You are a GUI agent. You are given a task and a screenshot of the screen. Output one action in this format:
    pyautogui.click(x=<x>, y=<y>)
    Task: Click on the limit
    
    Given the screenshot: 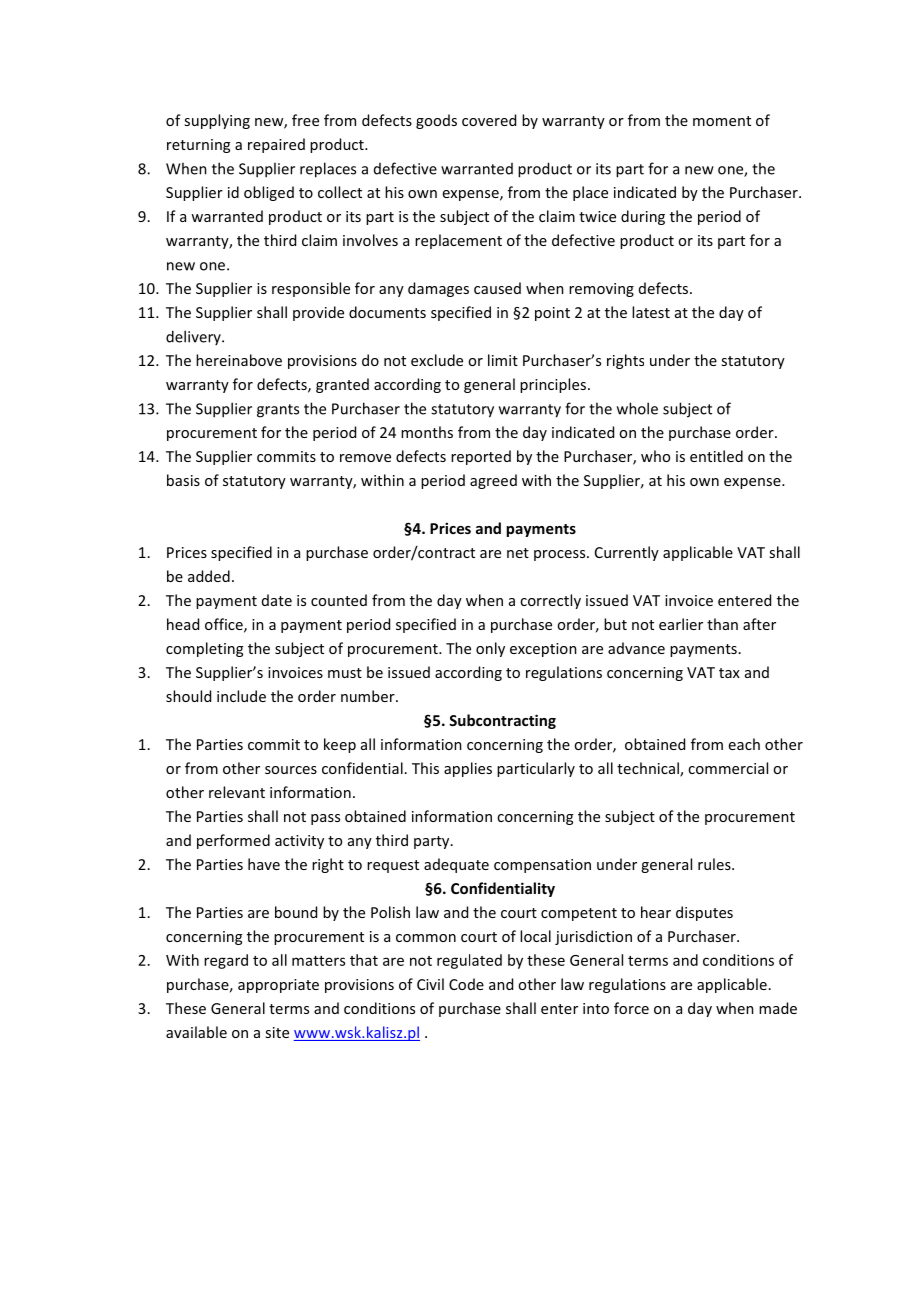 What is the action you would take?
    pyautogui.click(x=503, y=360)
